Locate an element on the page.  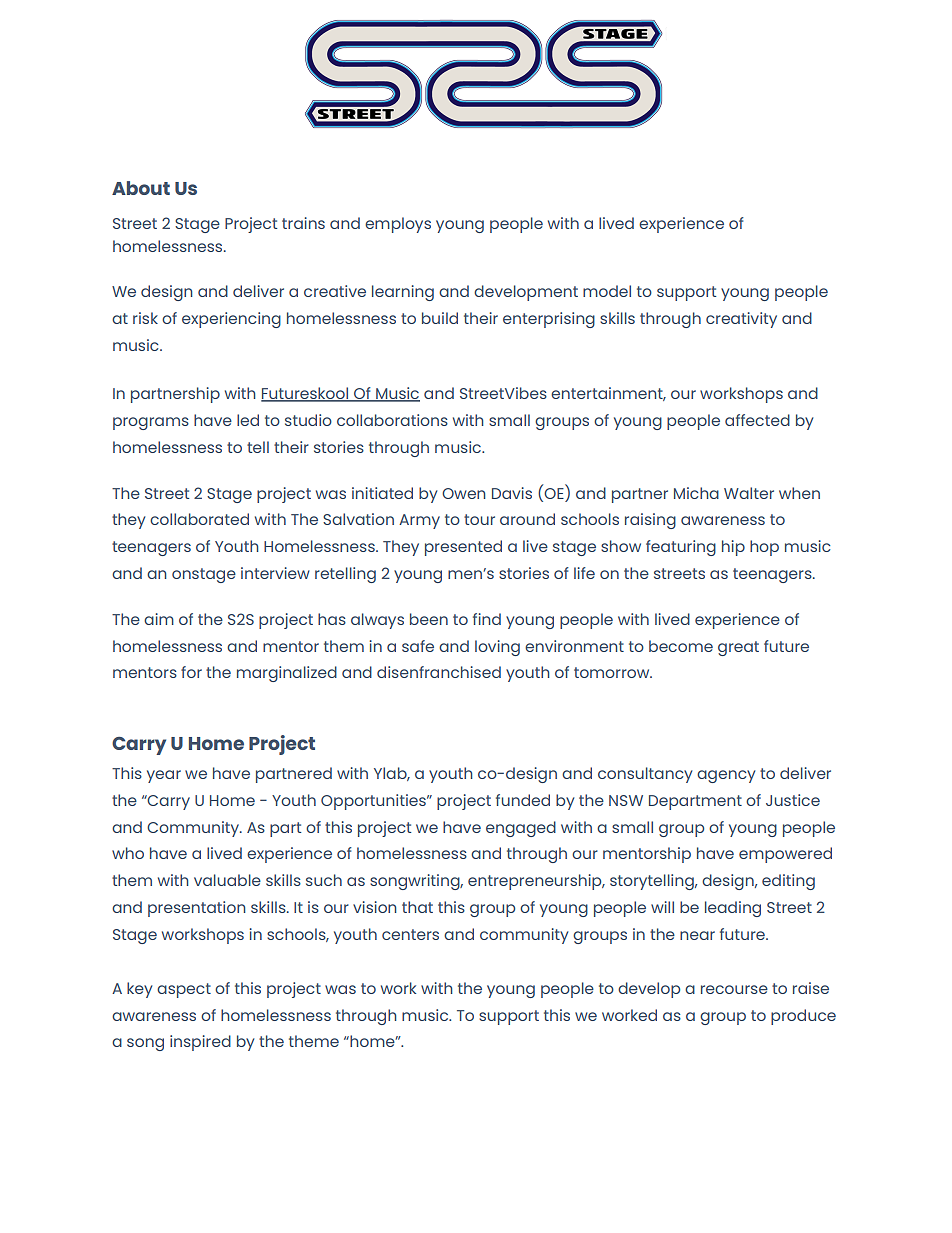
agency is located at coordinates (726, 776).
